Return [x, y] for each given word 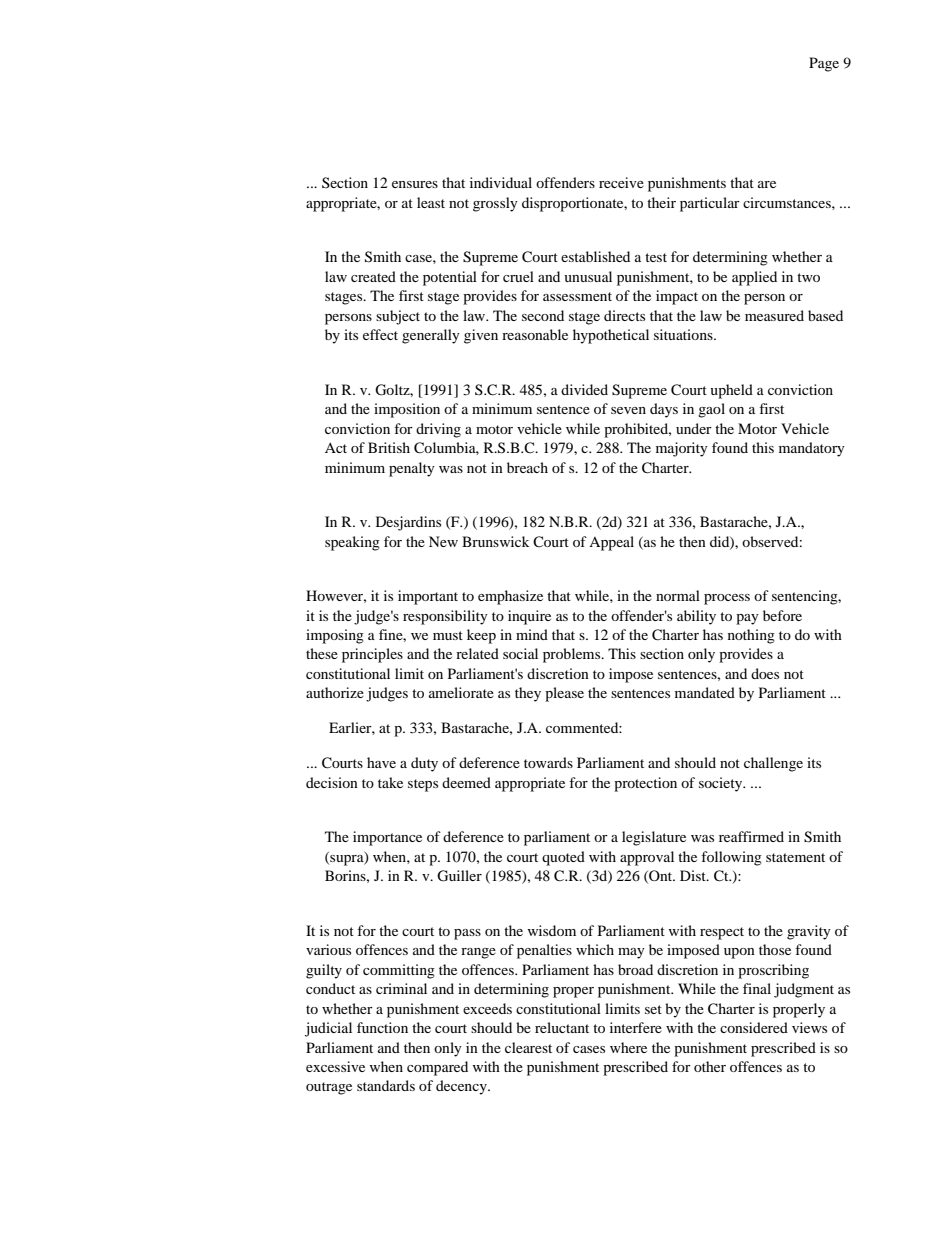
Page [824, 64]
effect [380, 334]
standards [386, 1085]
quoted [563, 858]
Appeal [611, 543]
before [782, 615]
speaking [352, 543]
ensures [415, 184]
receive [621, 182]
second [543, 315]
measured [774, 315]
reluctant [562, 1027]
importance [387, 838]
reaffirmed [751, 836]
